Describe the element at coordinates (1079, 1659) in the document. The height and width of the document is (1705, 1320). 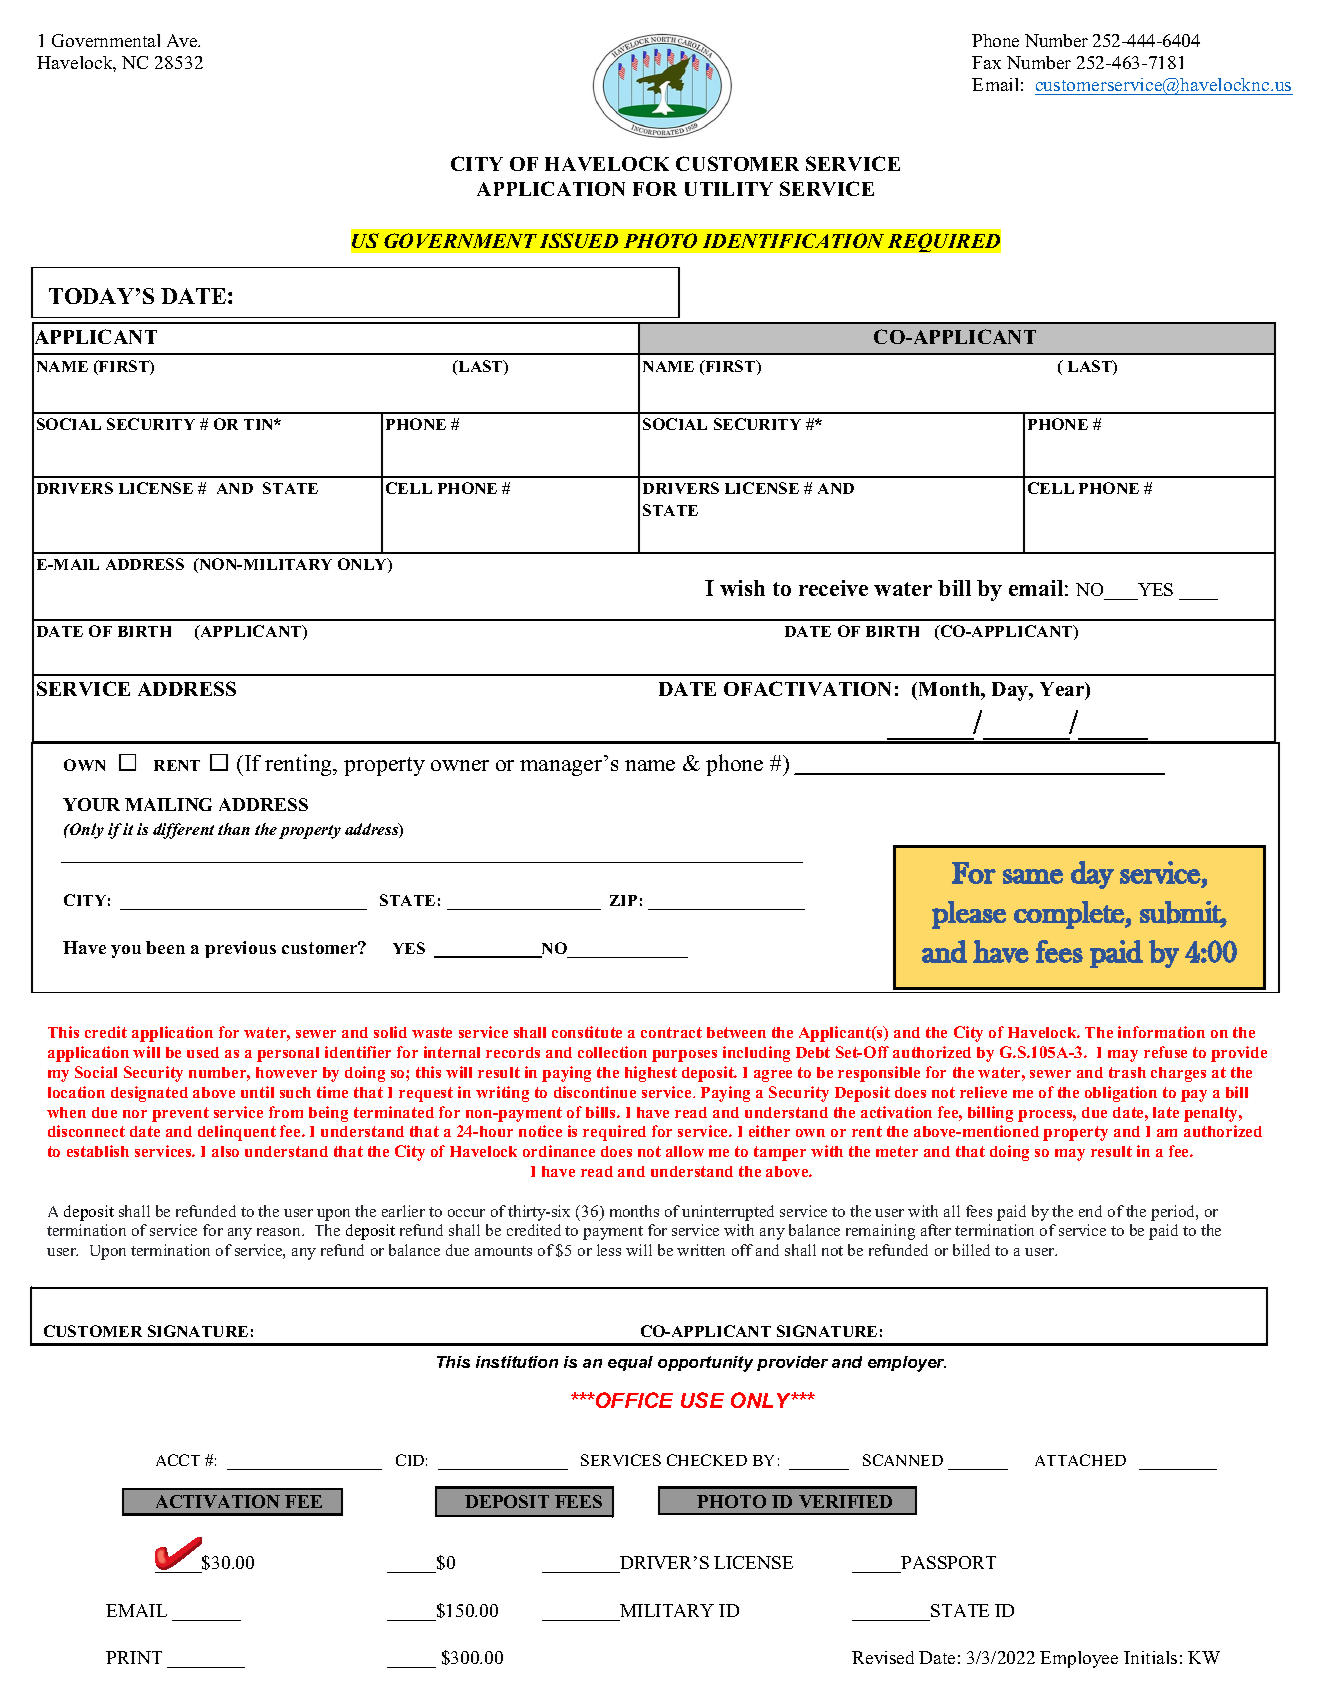
I see `Employee` at that location.
